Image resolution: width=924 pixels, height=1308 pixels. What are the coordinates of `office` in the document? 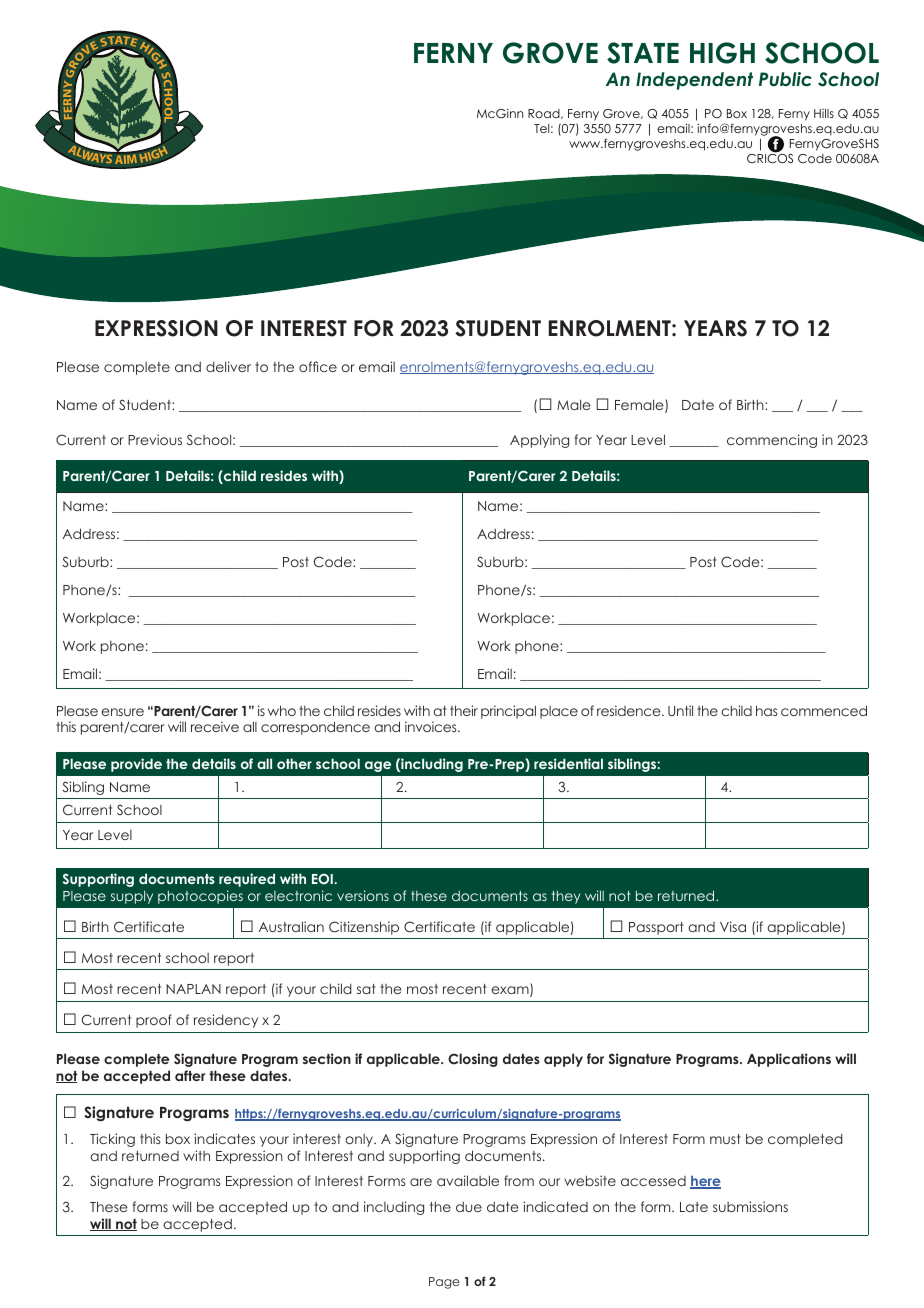 It's located at (318, 366).
